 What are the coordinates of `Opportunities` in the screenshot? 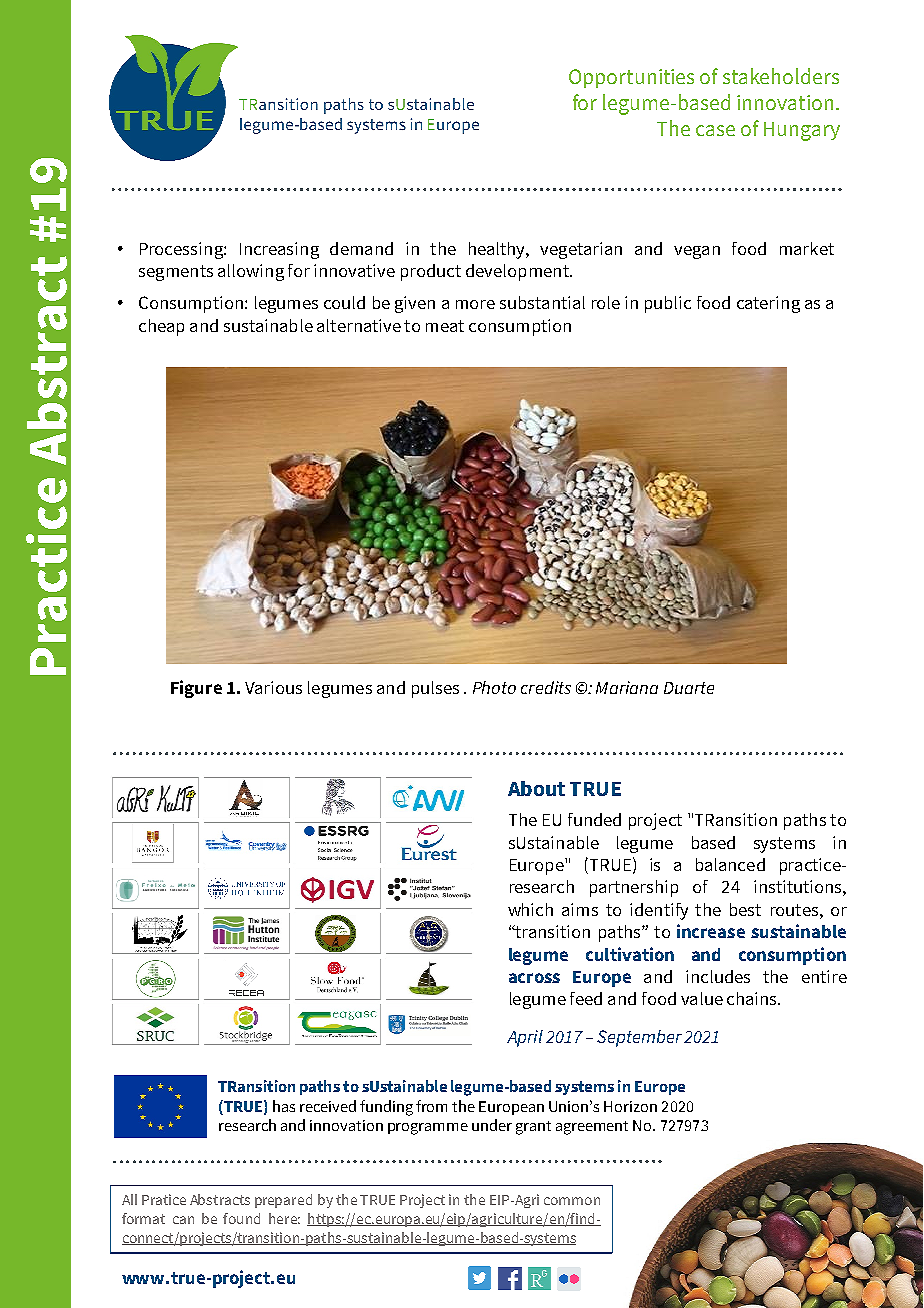 It's located at (631, 78).
